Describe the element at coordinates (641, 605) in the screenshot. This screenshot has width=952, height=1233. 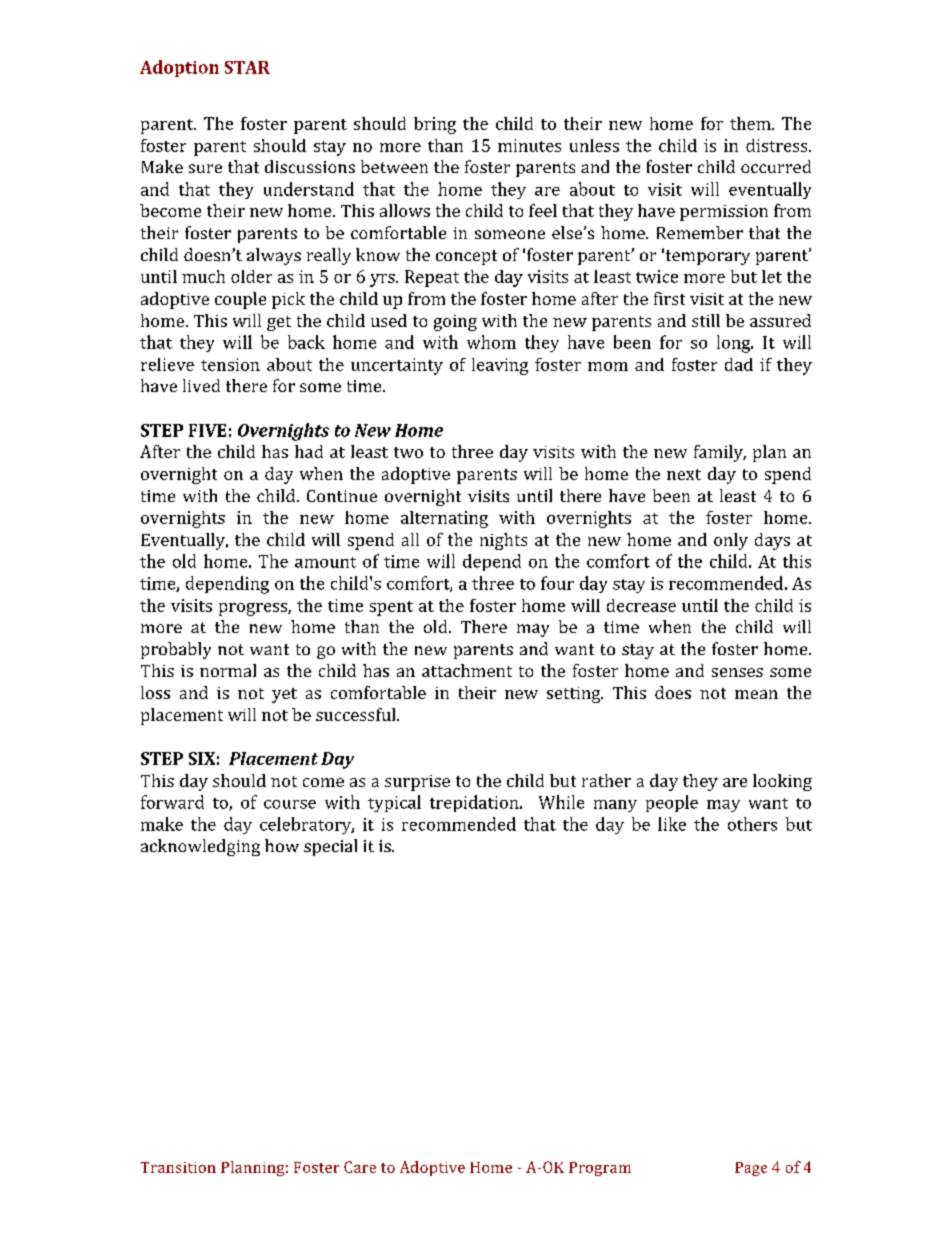
I see `decrease` at that location.
